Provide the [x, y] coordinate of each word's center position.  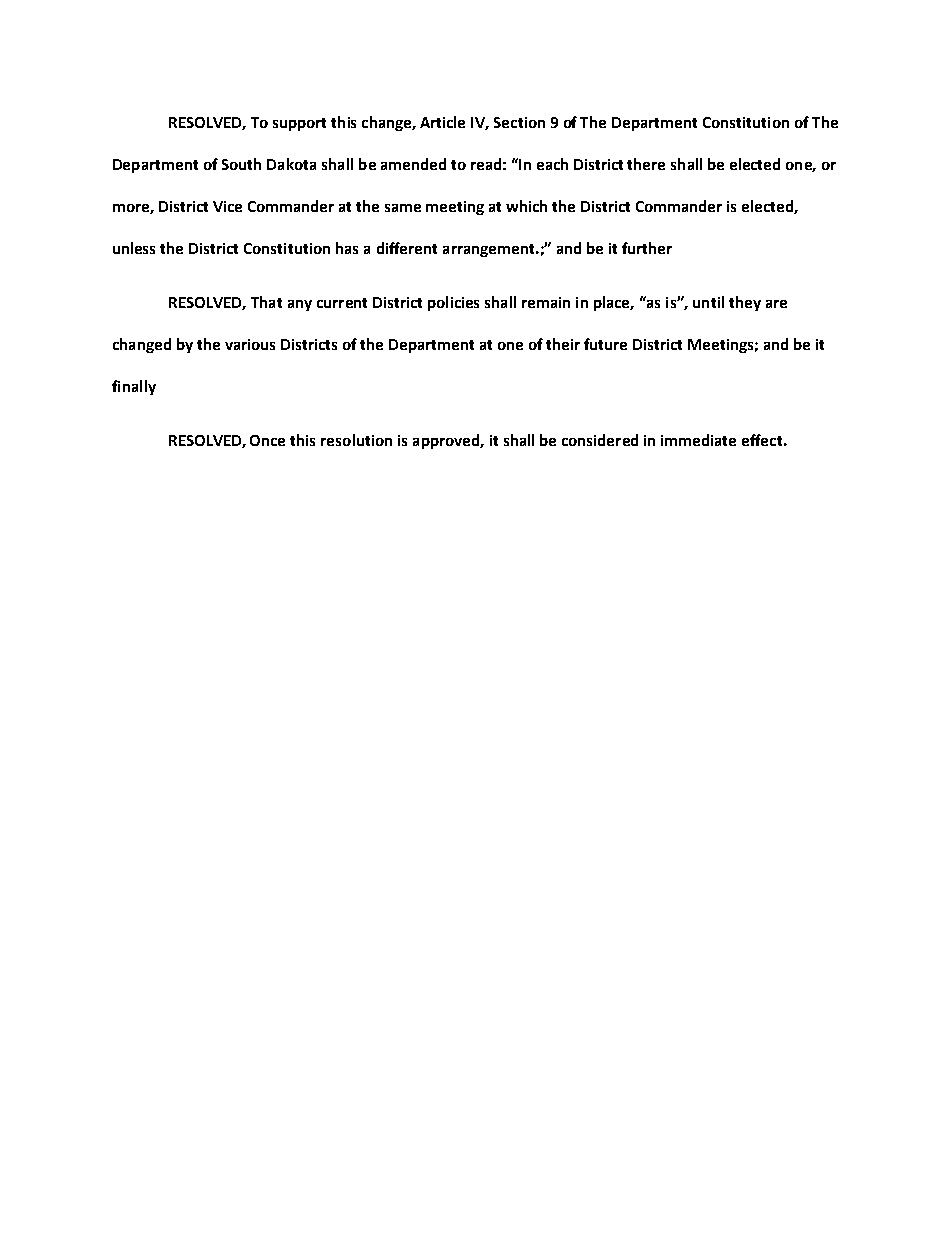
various [250, 344]
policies [453, 303]
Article [442, 122]
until [708, 302]
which [526, 206]
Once [267, 440]
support [299, 124]
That [266, 302]
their [563, 344]
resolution [356, 440]
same [403, 208]
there [646, 164]
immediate [698, 440]
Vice [227, 206]
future [605, 344]
